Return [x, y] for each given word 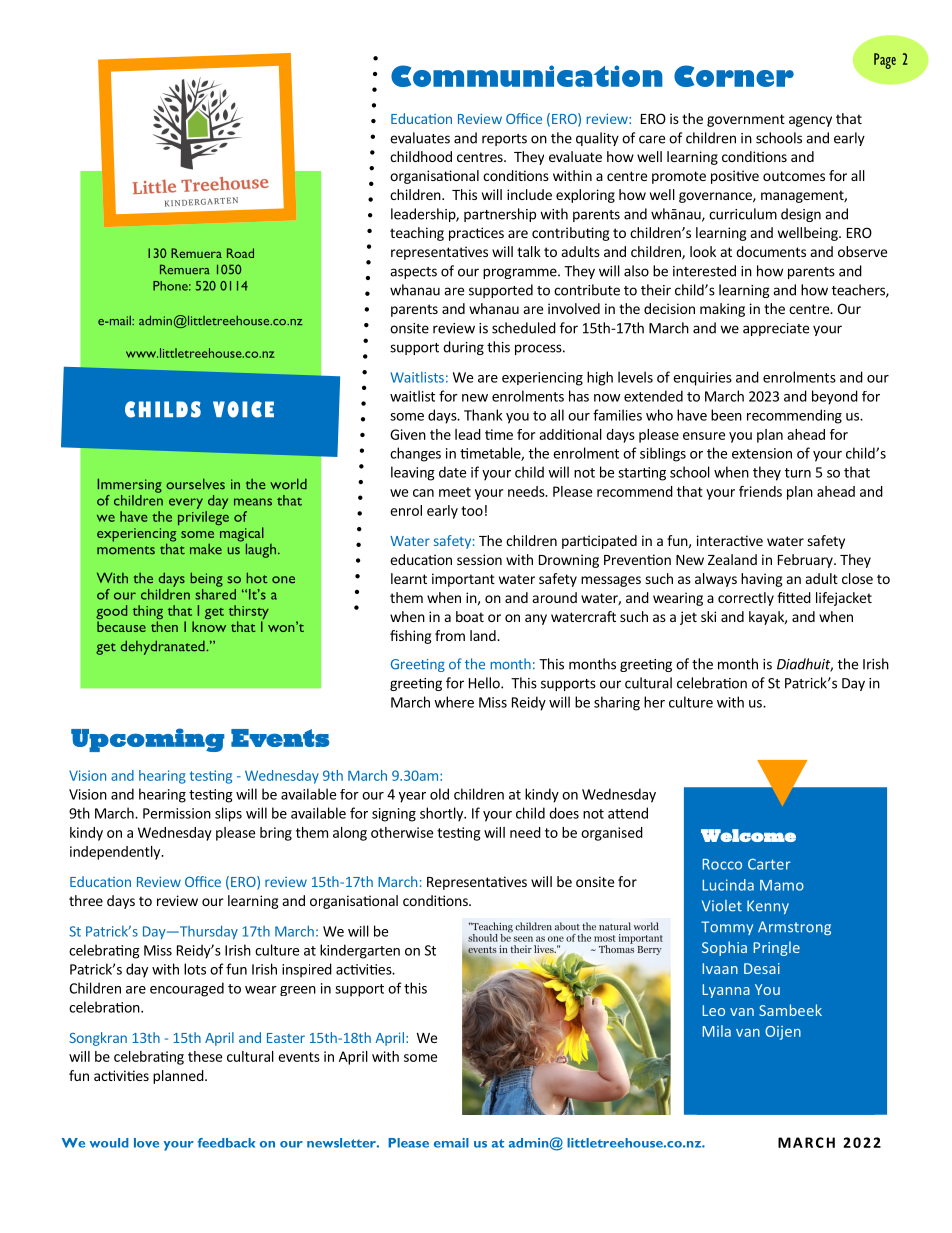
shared [215, 593]
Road [240, 253]
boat [470, 616]
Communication [527, 76]
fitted [794, 597]
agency [810, 121]
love [146, 1143]
